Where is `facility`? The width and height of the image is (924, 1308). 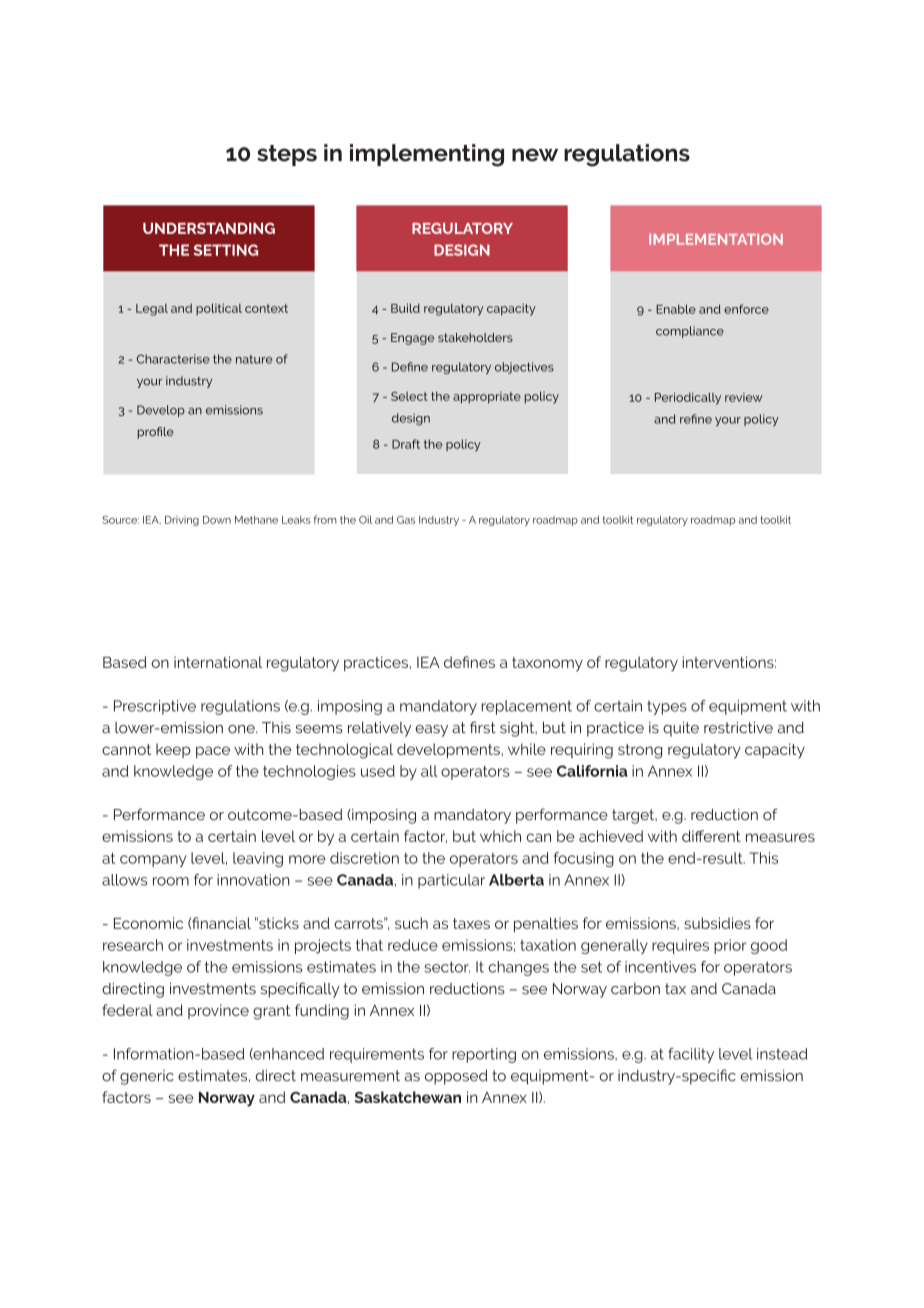
facility is located at coordinates (691, 1055).
